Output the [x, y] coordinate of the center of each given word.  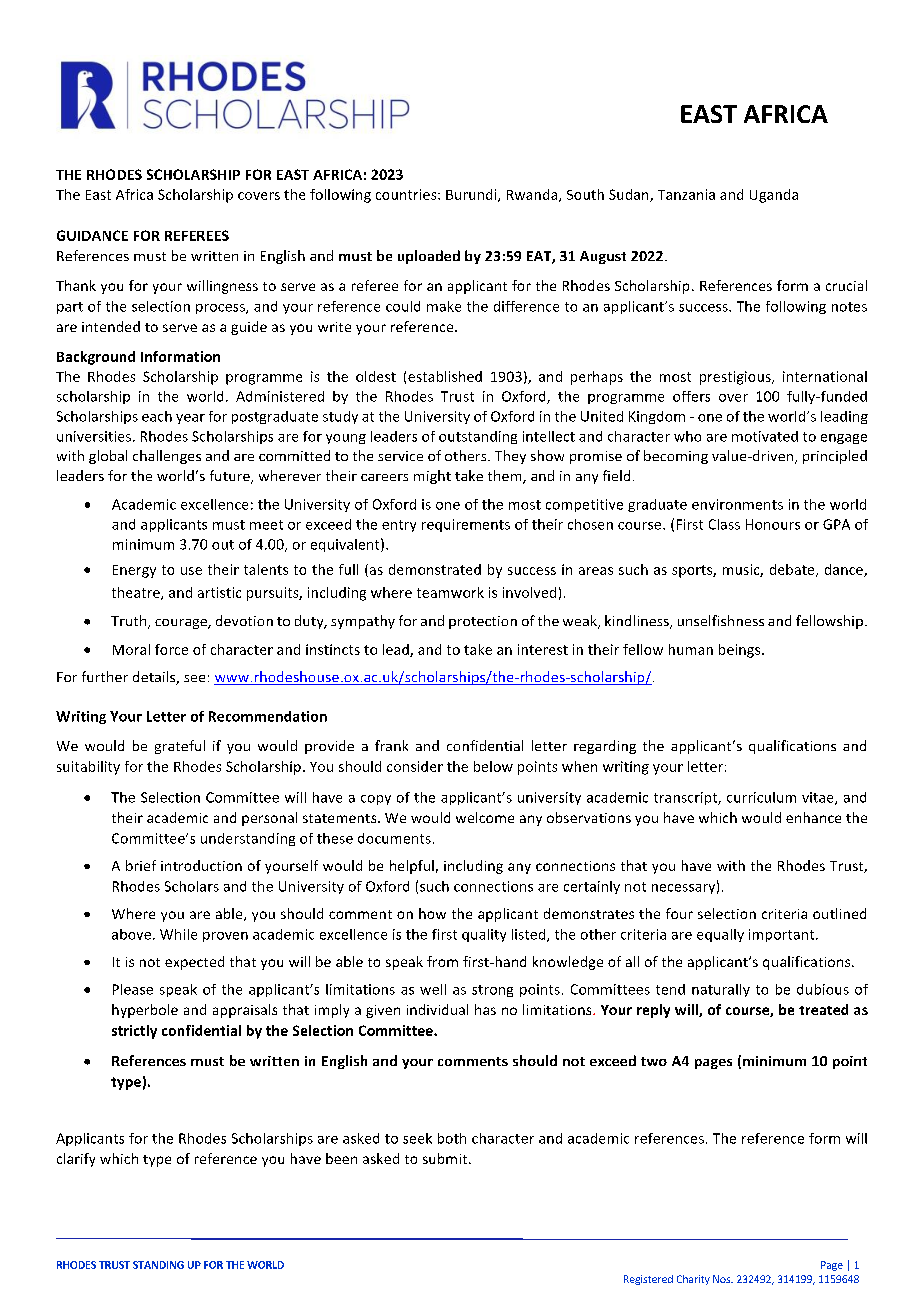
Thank [76, 285]
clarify [76, 1160]
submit [446, 1158]
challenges [167, 457]
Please [133, 989]
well [433, 989]
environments [737, 504]
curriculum [761, 797]
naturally [721, 990]
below [493, 766]
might [432, 477]
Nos [723, 1279]
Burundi [472, 195]
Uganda [774, 196]
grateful [180, 747]
